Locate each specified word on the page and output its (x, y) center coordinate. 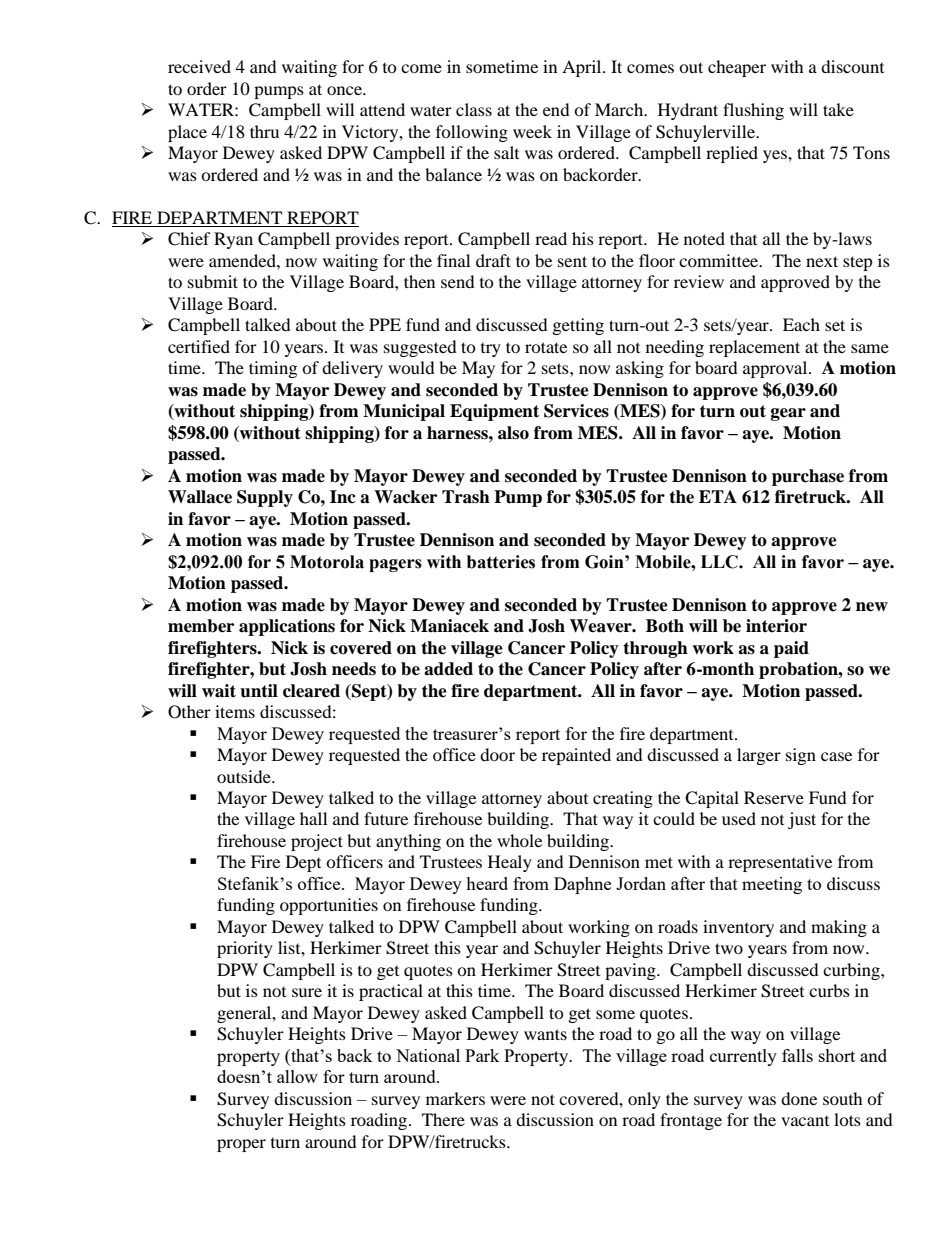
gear (788, 414)
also (513, 433)
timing (273, 369)
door (497, 754)
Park (482, 1055)
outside (245, 776)
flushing (753, 111)
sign (801, 756)
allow (297, 1076)
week (532, 131)
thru (264, 131)
